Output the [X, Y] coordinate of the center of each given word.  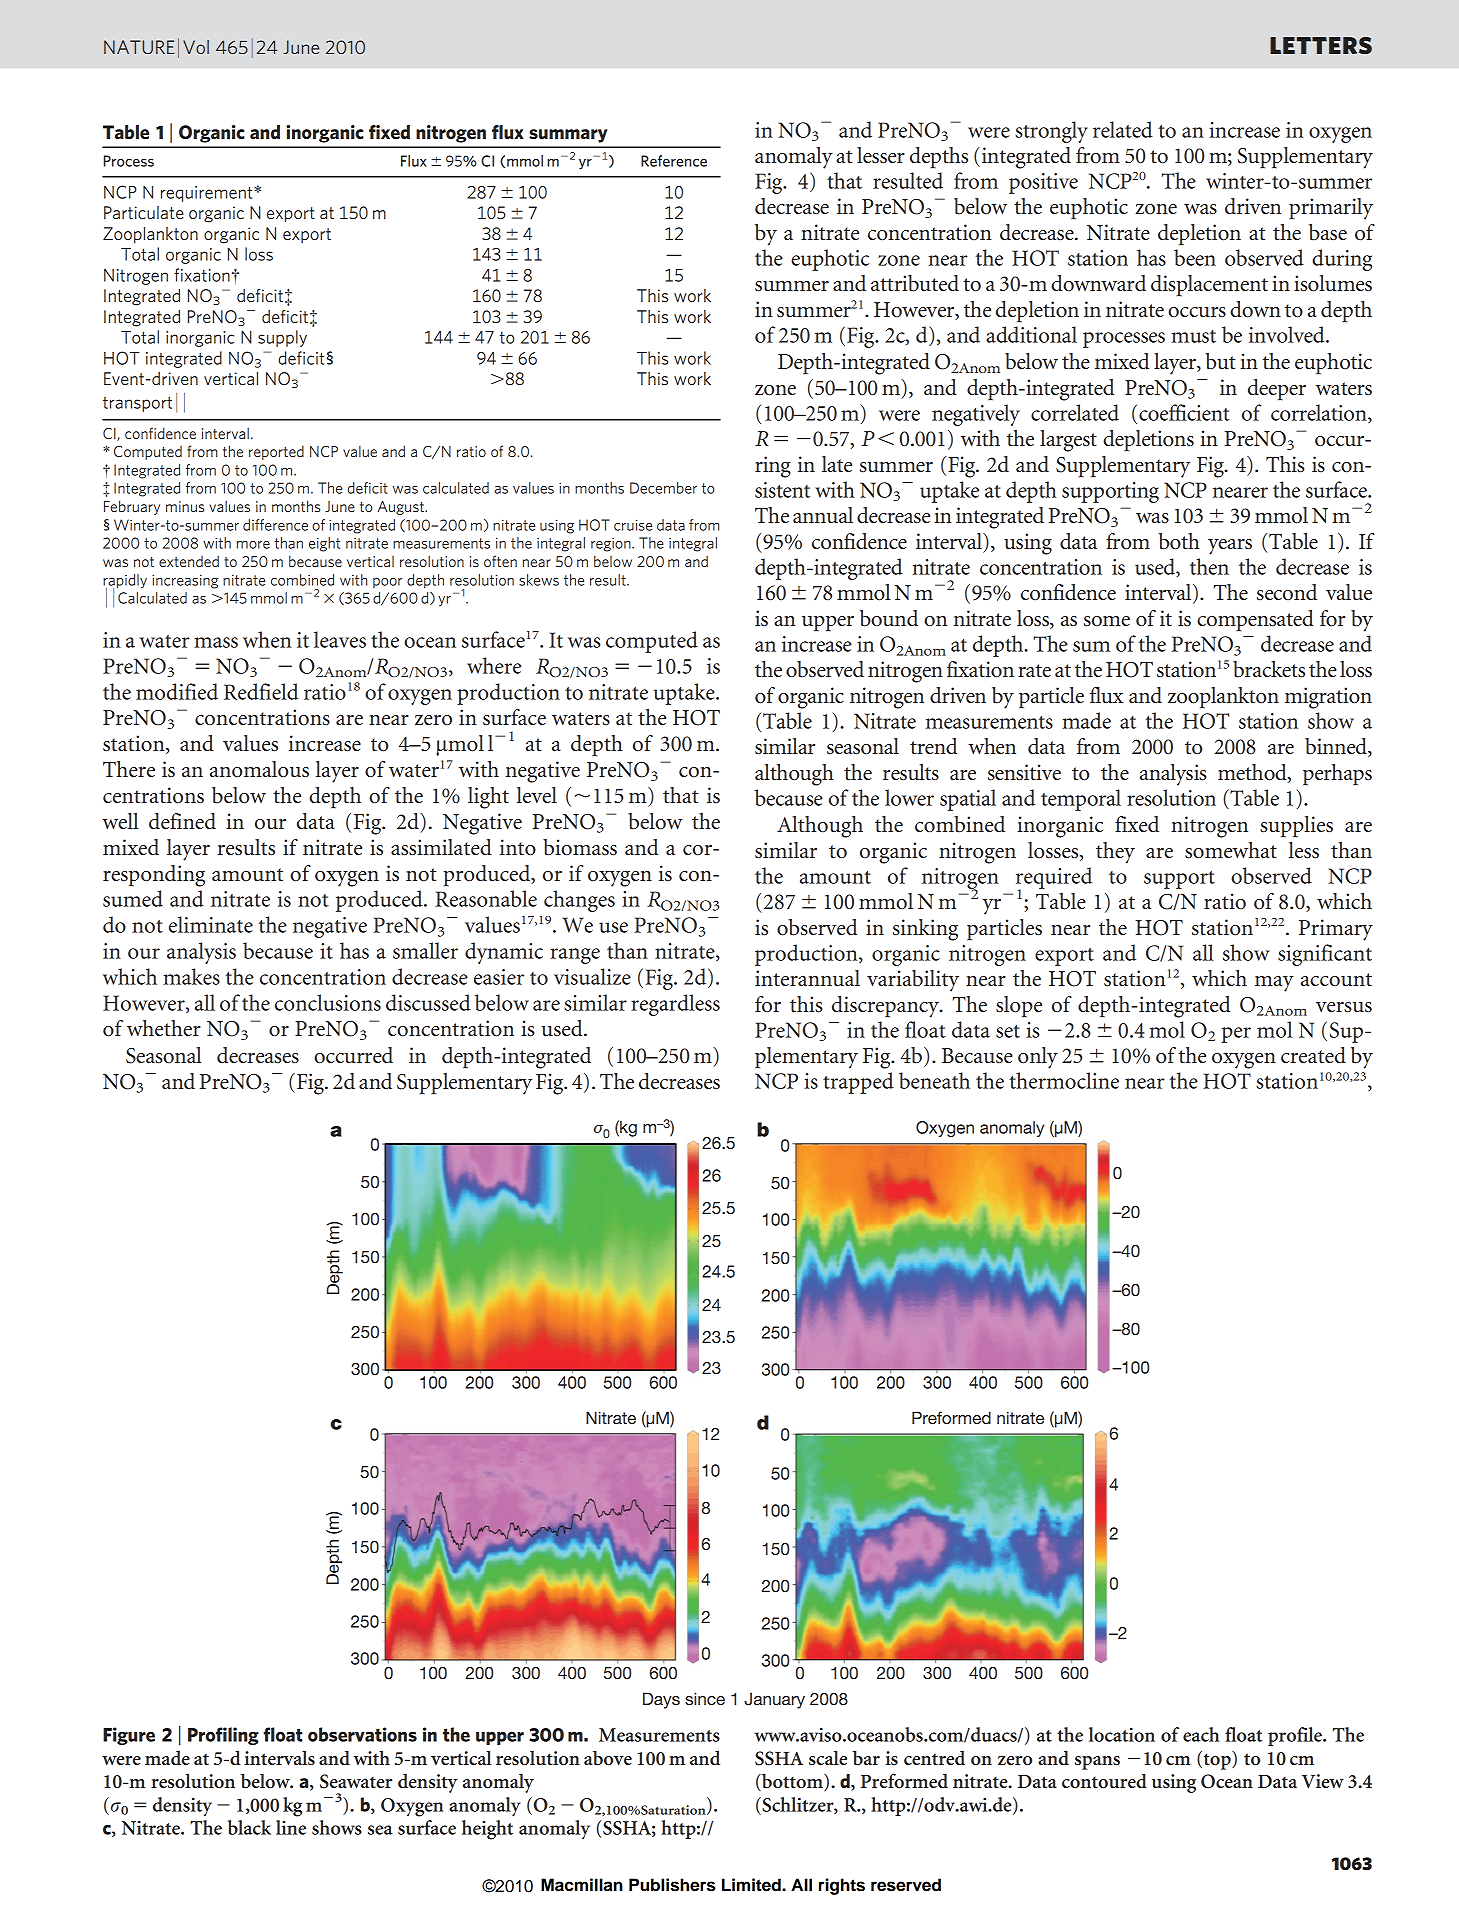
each [1201, 1734]
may [1274, 984]
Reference [674, 161]
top [1217, 1760]
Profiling [223, 1736]
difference [275, 525]
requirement [208, 194]
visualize [592, 976]
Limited [752, 1885]
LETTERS [1321, 45]
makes [191, 976]
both [1179, 541]
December [663, 488]
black [249, 1827]
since [705, 1698]
